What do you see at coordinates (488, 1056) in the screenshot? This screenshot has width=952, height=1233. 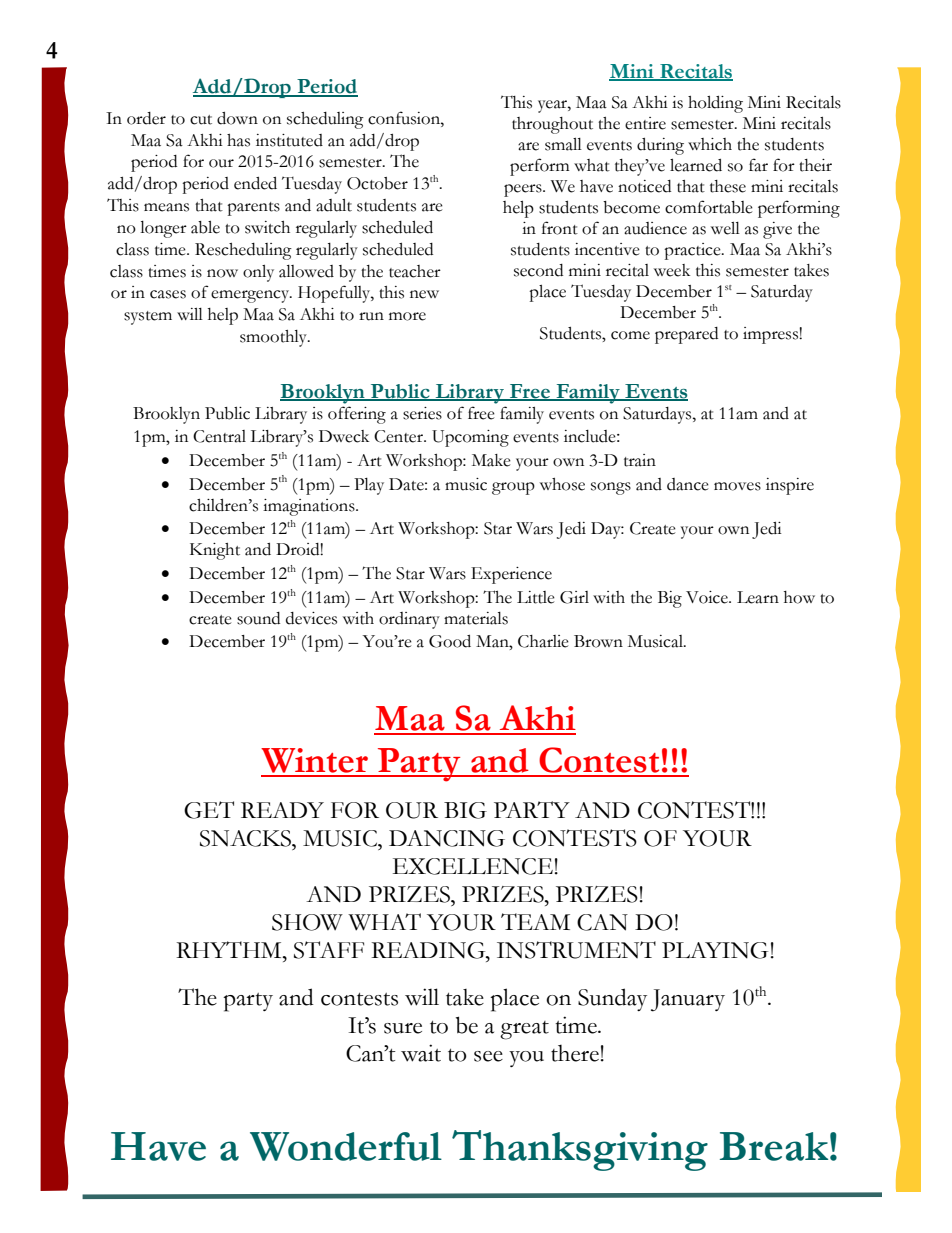 I see `see` at bounding box center [488, 1056].
